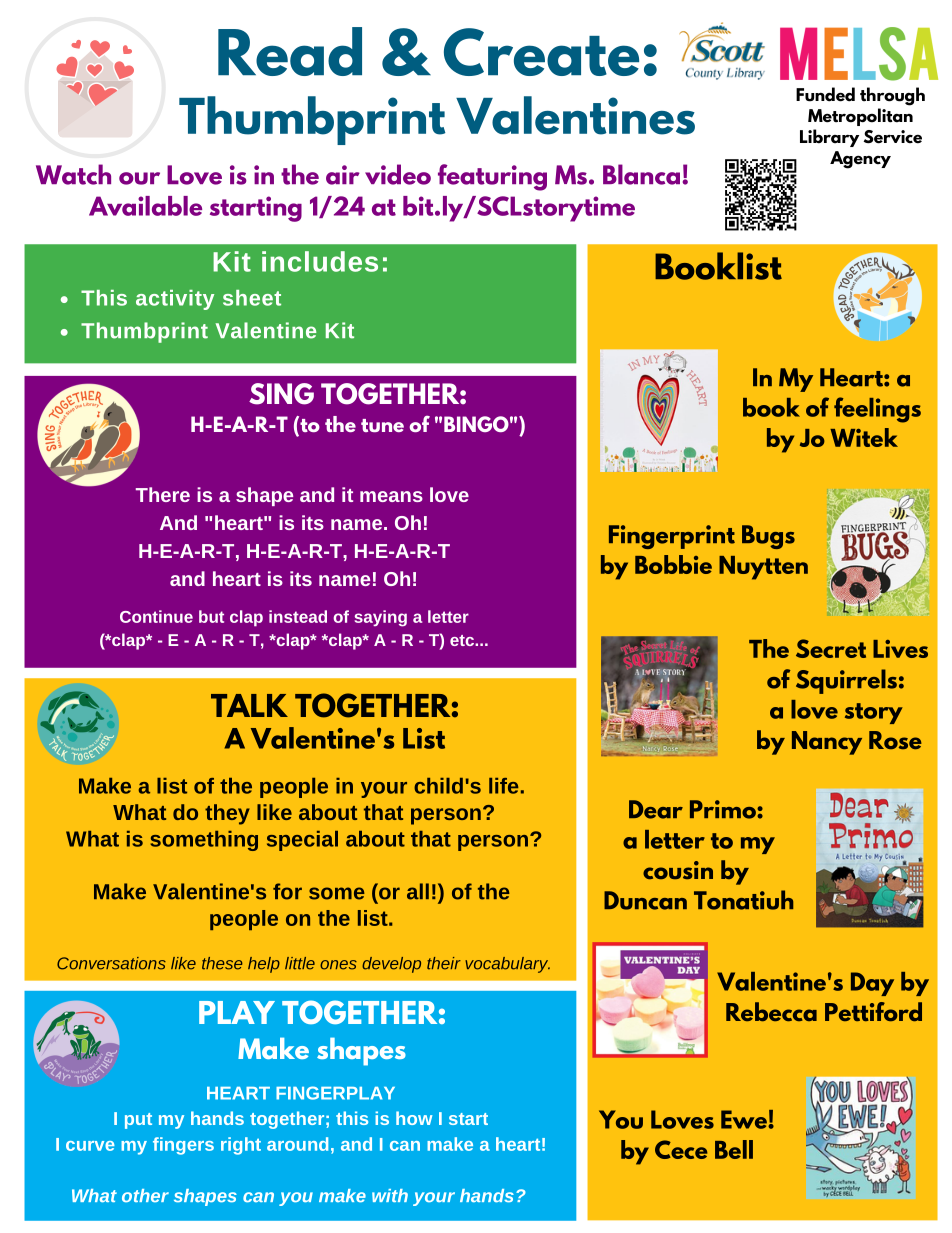  What do you see at coordinates (414, 1118) in the document?
I see `how` at bounding box center [414, 1118].
